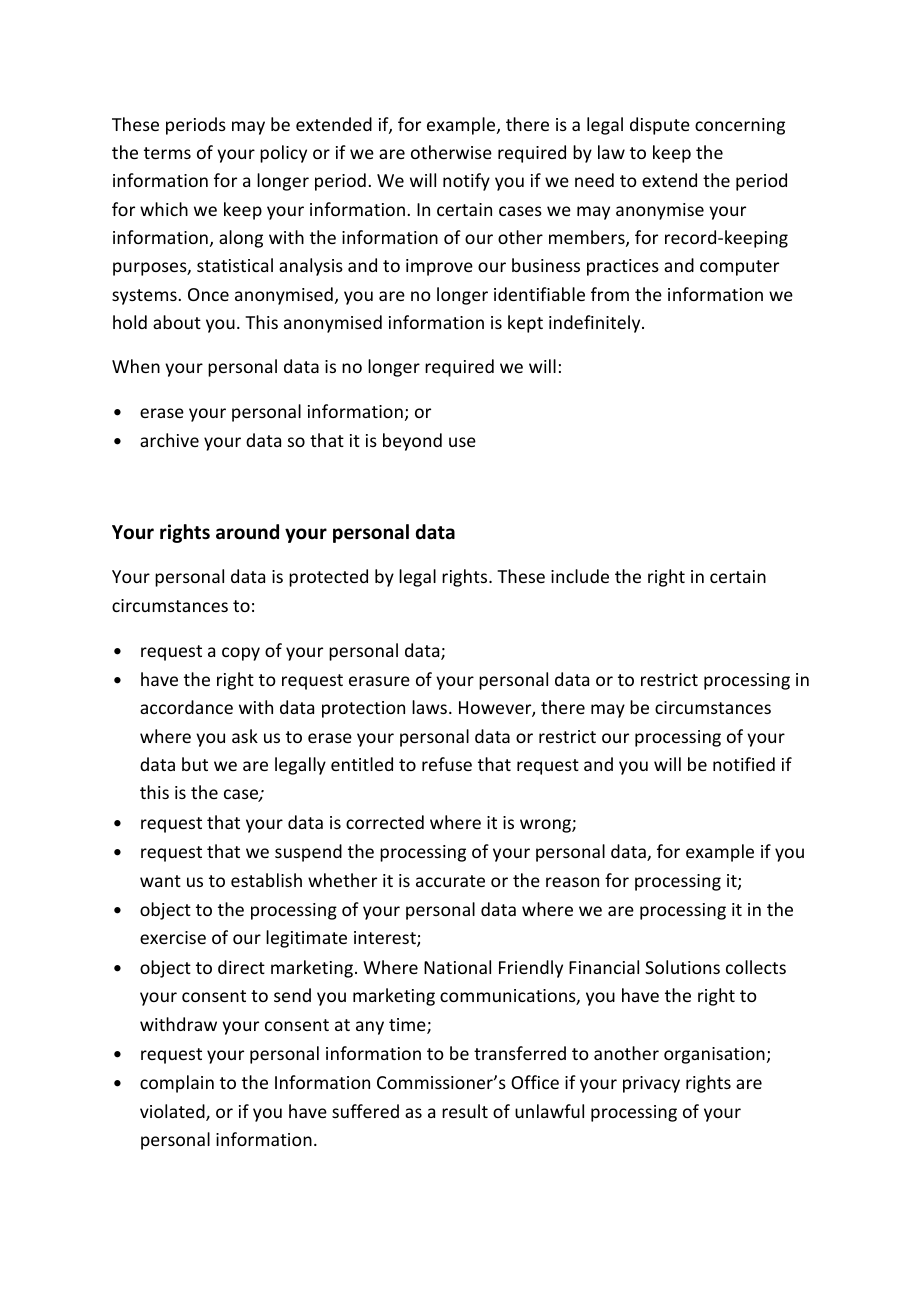  I want to click on erasure, so click(379, 681).
